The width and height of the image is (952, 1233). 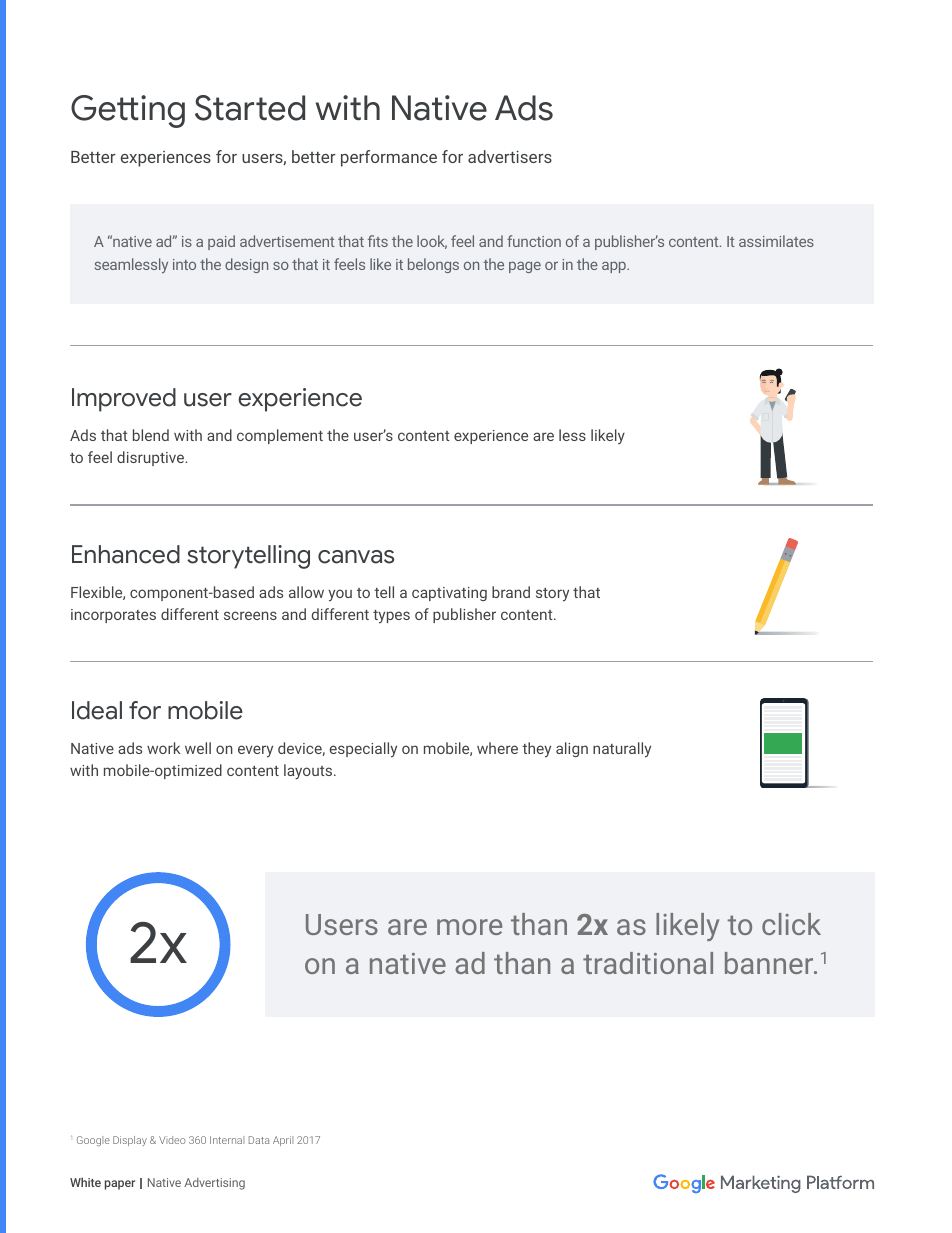 I want to click on captivating, so click(x=449, y=594).
